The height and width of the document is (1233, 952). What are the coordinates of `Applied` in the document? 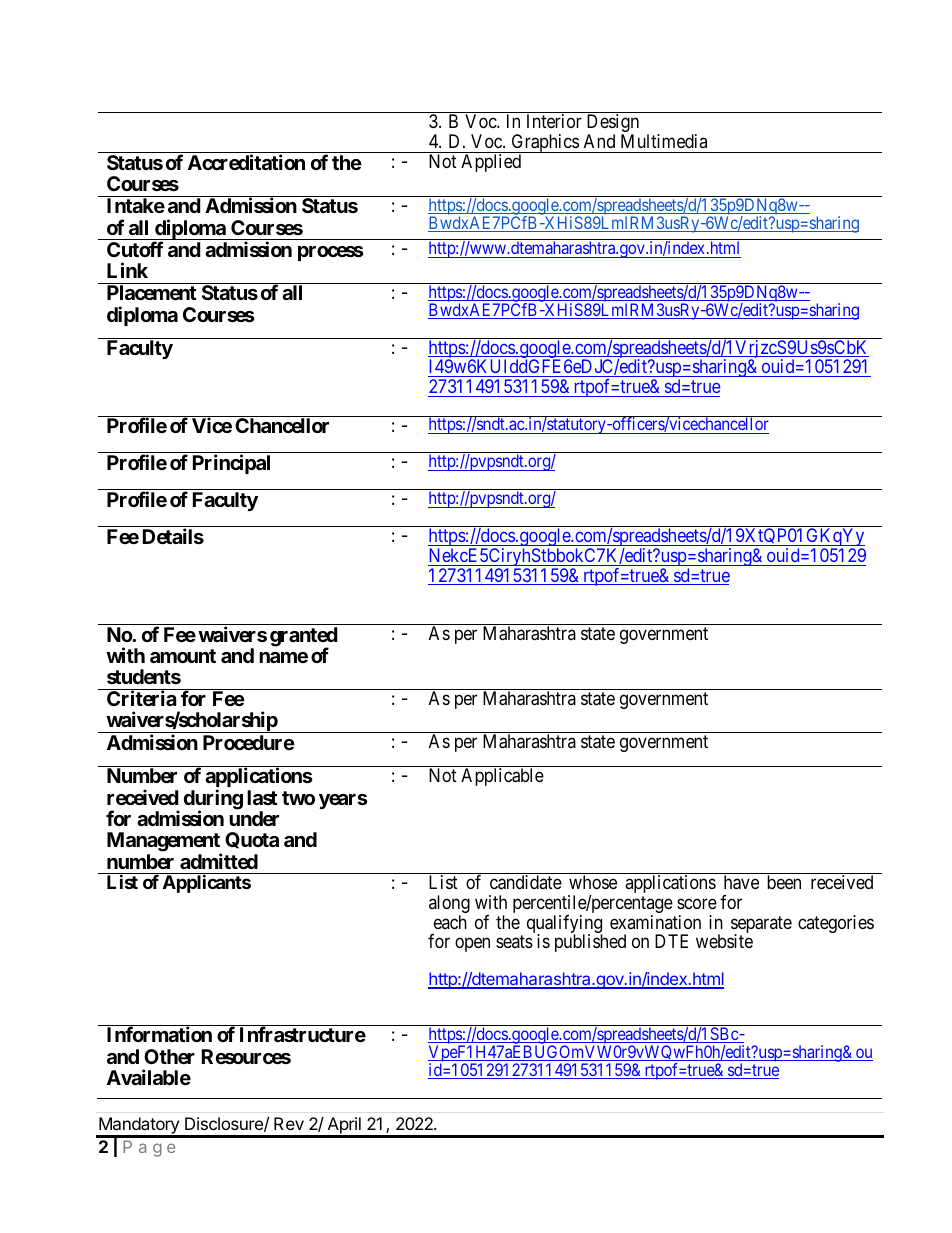 It's located at (491, 163).
